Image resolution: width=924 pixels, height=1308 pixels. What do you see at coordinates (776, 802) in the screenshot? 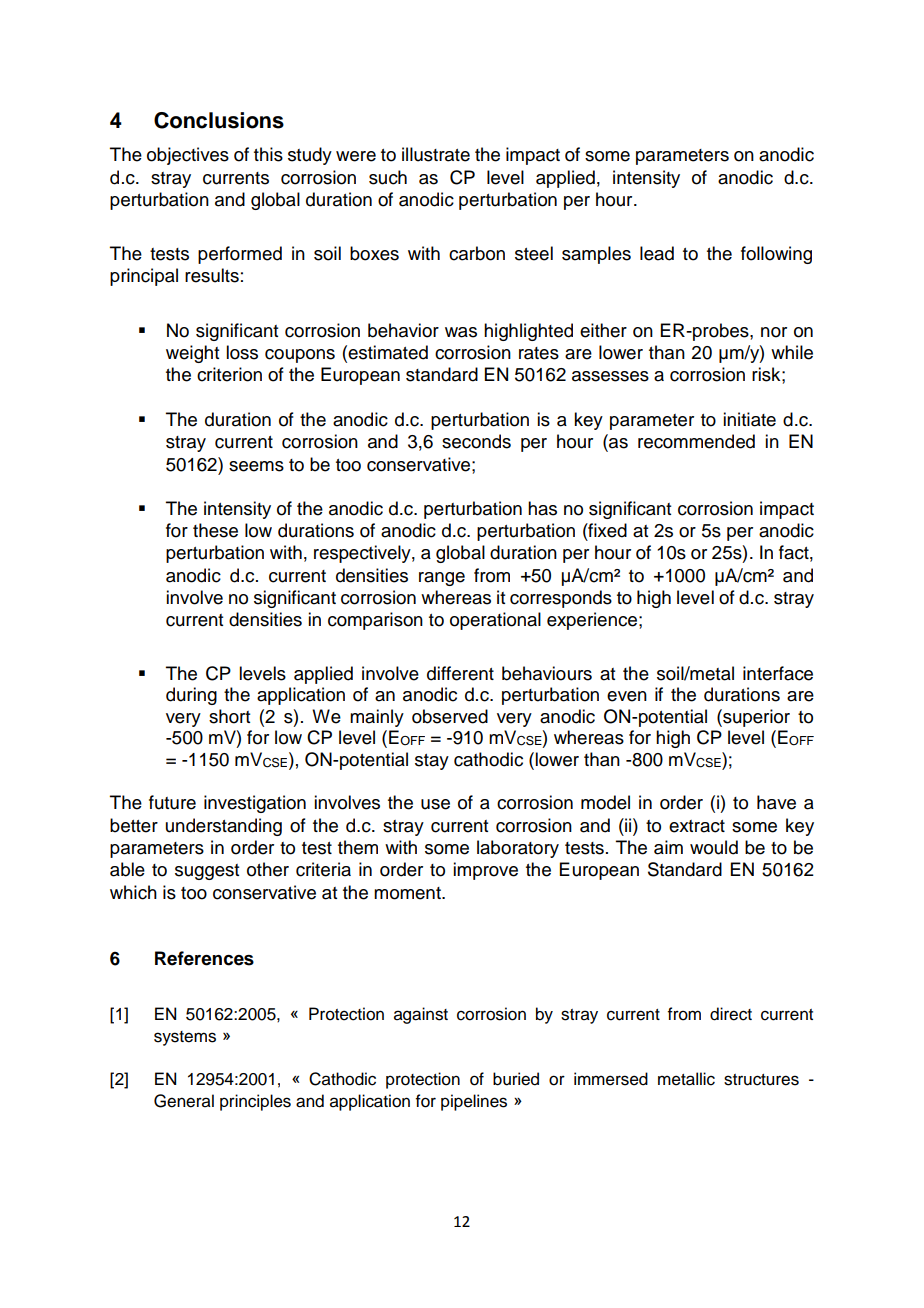
I see `have` at bounding box center [776, 802].
